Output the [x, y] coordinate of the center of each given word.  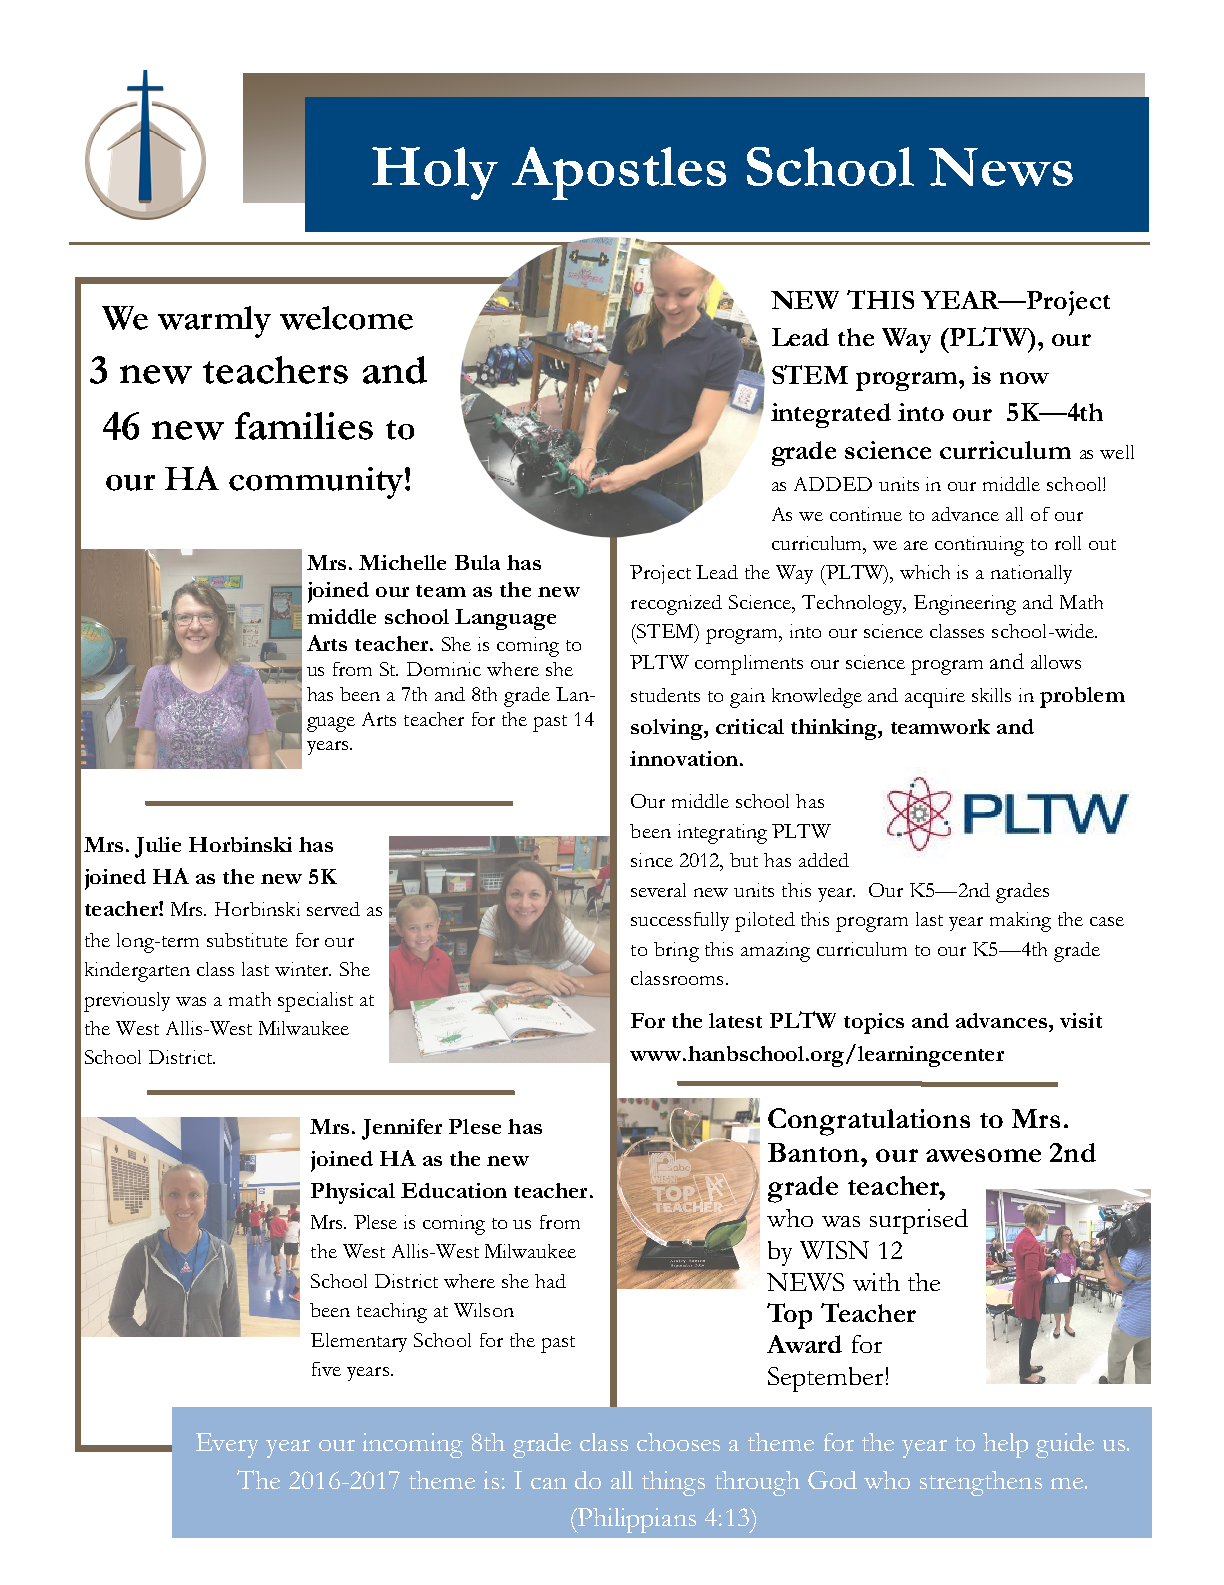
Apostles [619, 173]
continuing [979, 546]
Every [227, 1445]
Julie [158, 847]
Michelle [402, 562]
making [1020, 922]
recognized [676, 605]
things [673, 1483]
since [652, 860]
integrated [831, 415]
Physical [353, 1193]
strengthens [981, 1483]
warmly [214, 322]
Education [454, 1190]
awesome [983, 1155]
